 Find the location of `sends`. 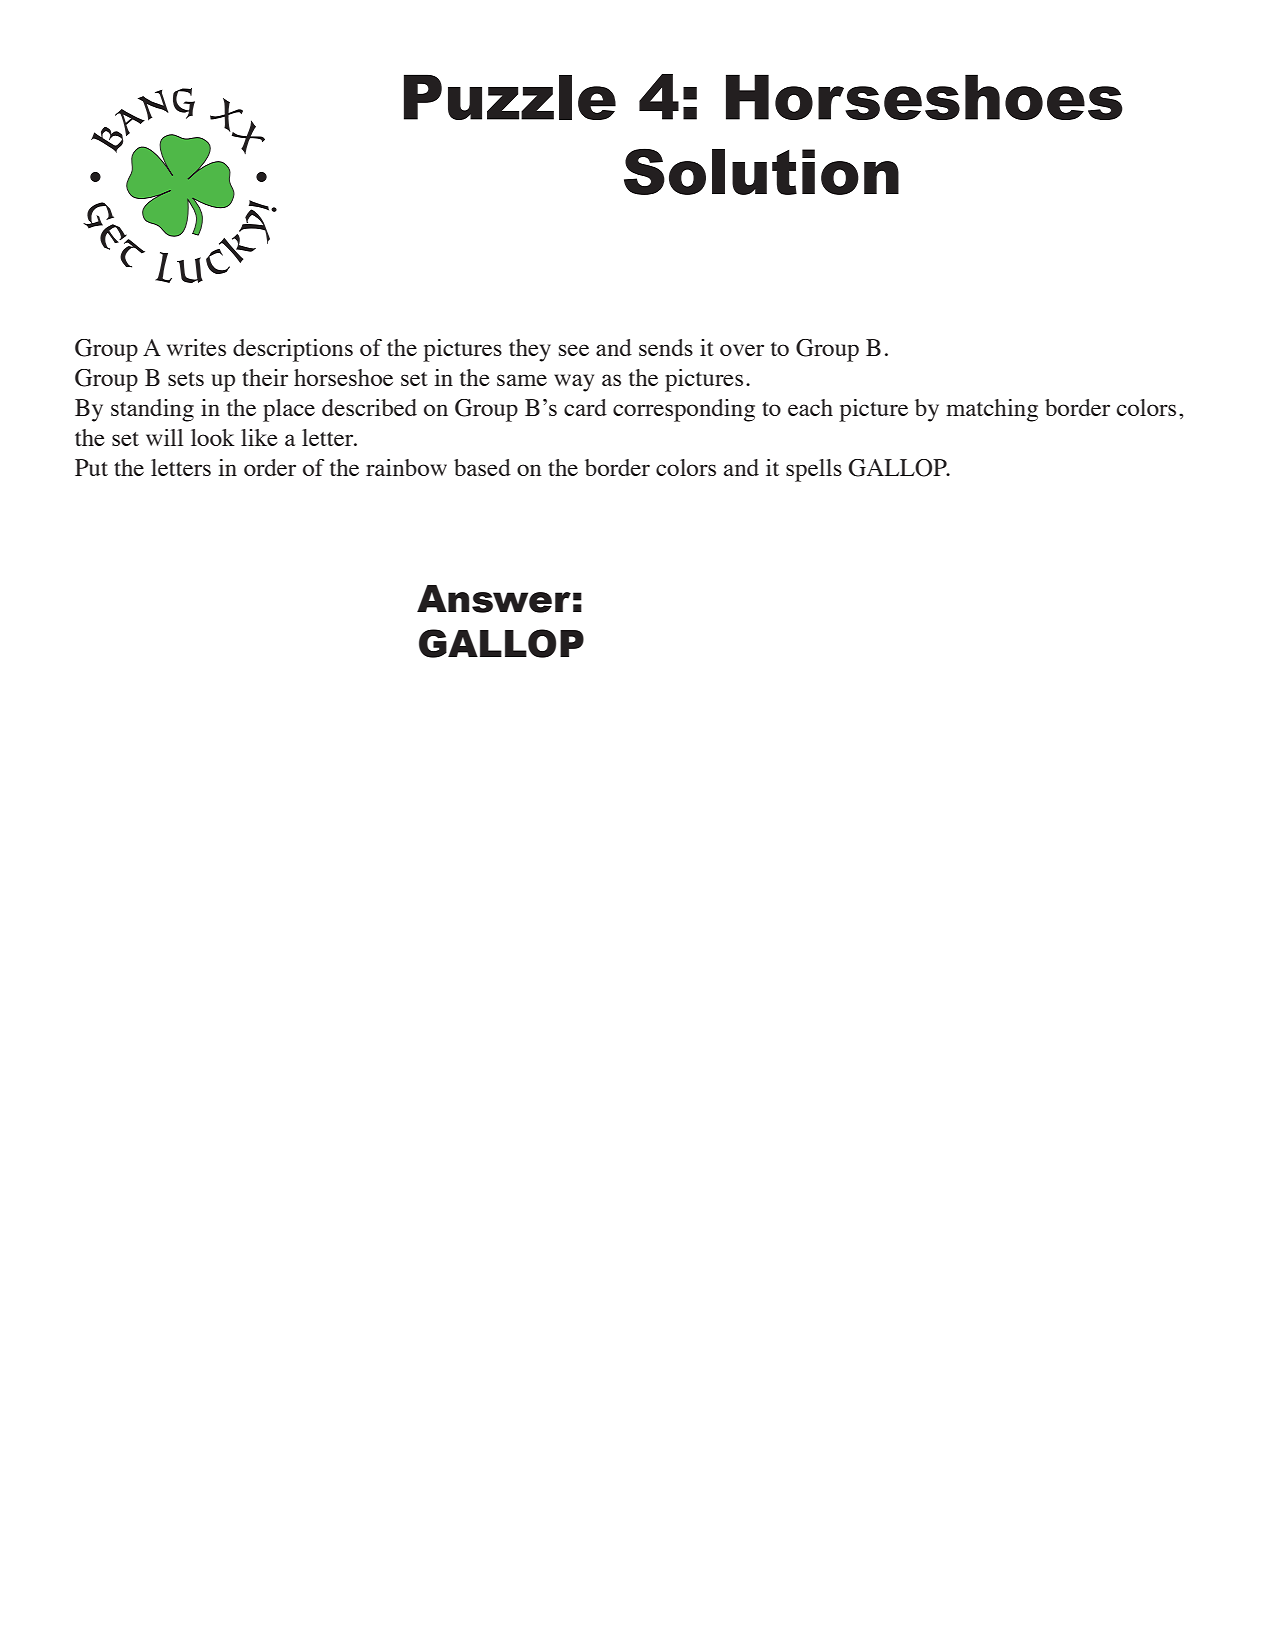

sends is located at coordinates (666, 347).
